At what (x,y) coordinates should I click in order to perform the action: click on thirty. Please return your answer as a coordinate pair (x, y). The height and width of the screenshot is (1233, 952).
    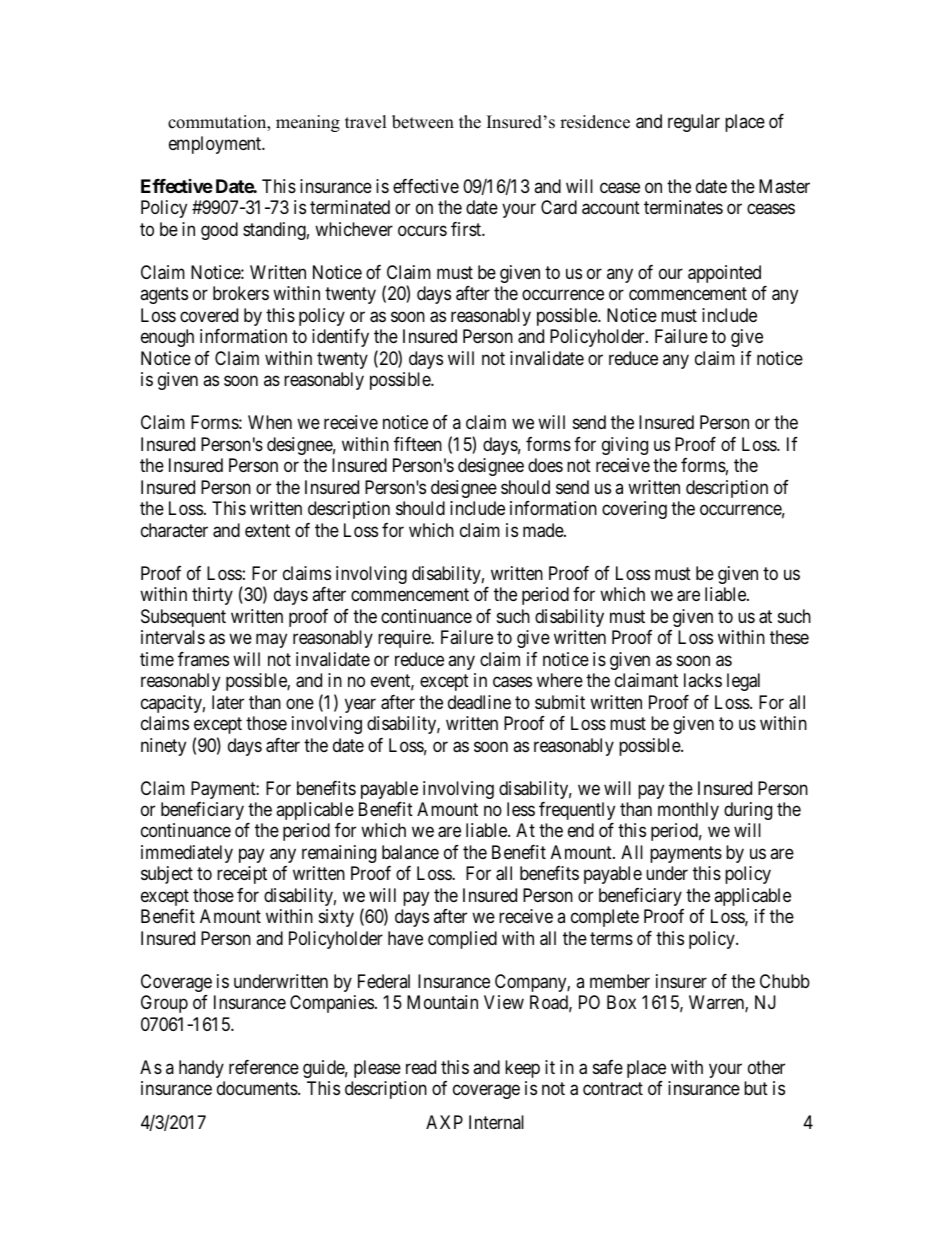
    Looking at the image, I should click on (212, 596).
